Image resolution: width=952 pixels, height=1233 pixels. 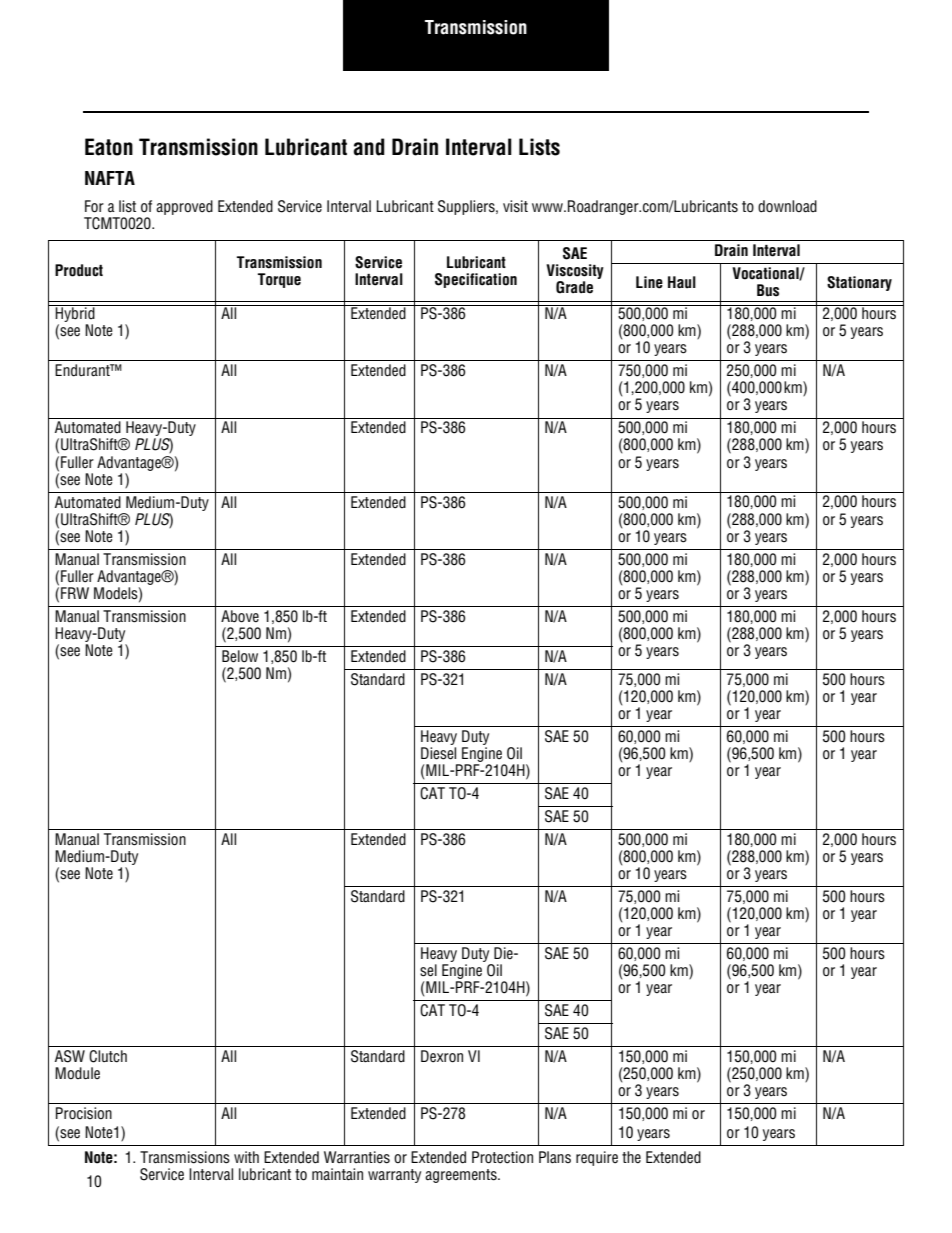 I want to click on with, so click(x=246, y=1157).
